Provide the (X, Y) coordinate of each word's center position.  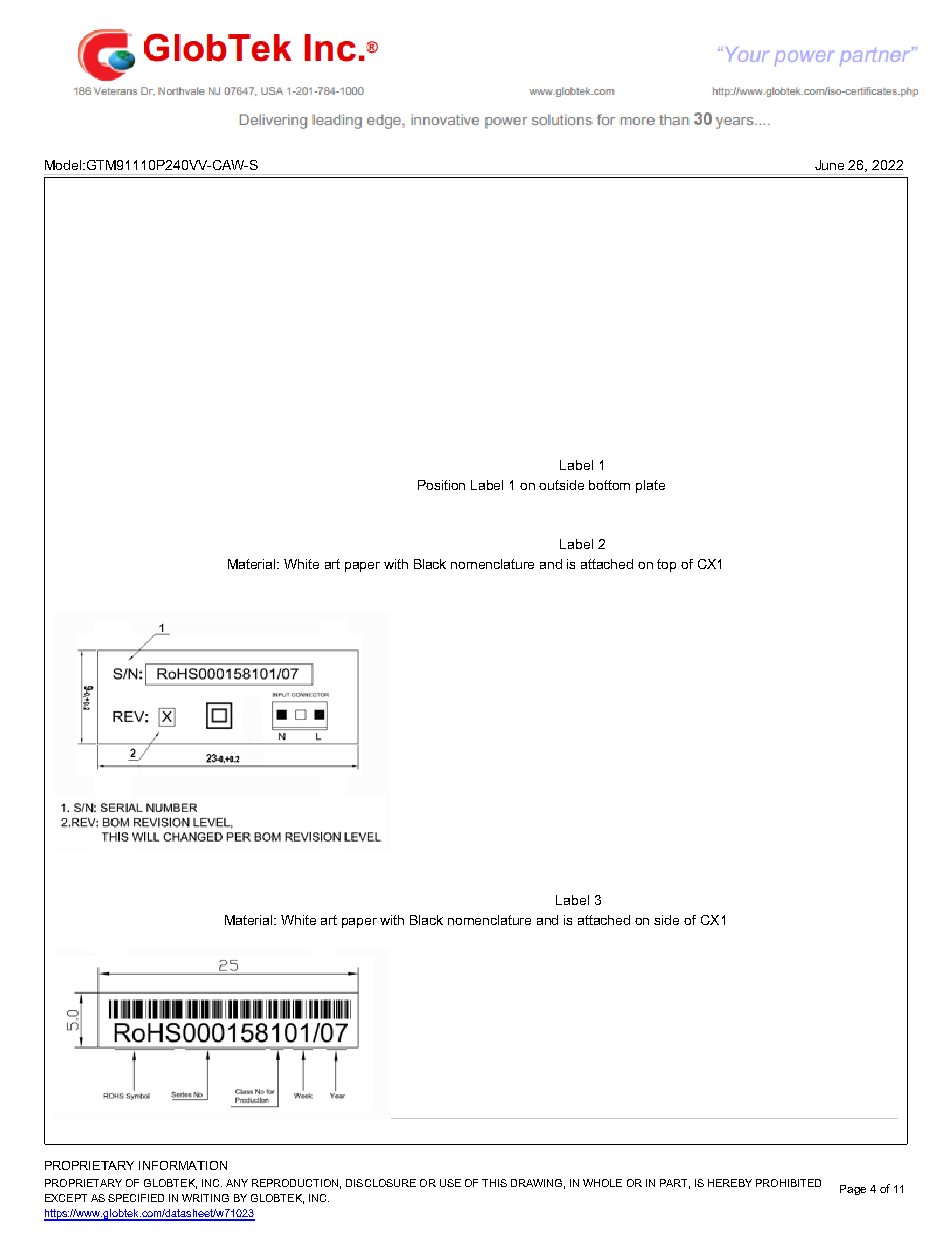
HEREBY (730, 1183)
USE (450, 1183)
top (666, 565)
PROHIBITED (788, 1183)
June (829, 165)
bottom (609, 485)
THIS (494, 1183)
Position (441, 485)
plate (650, 486)
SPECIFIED (136, 1198)
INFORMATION (183, 1165)
